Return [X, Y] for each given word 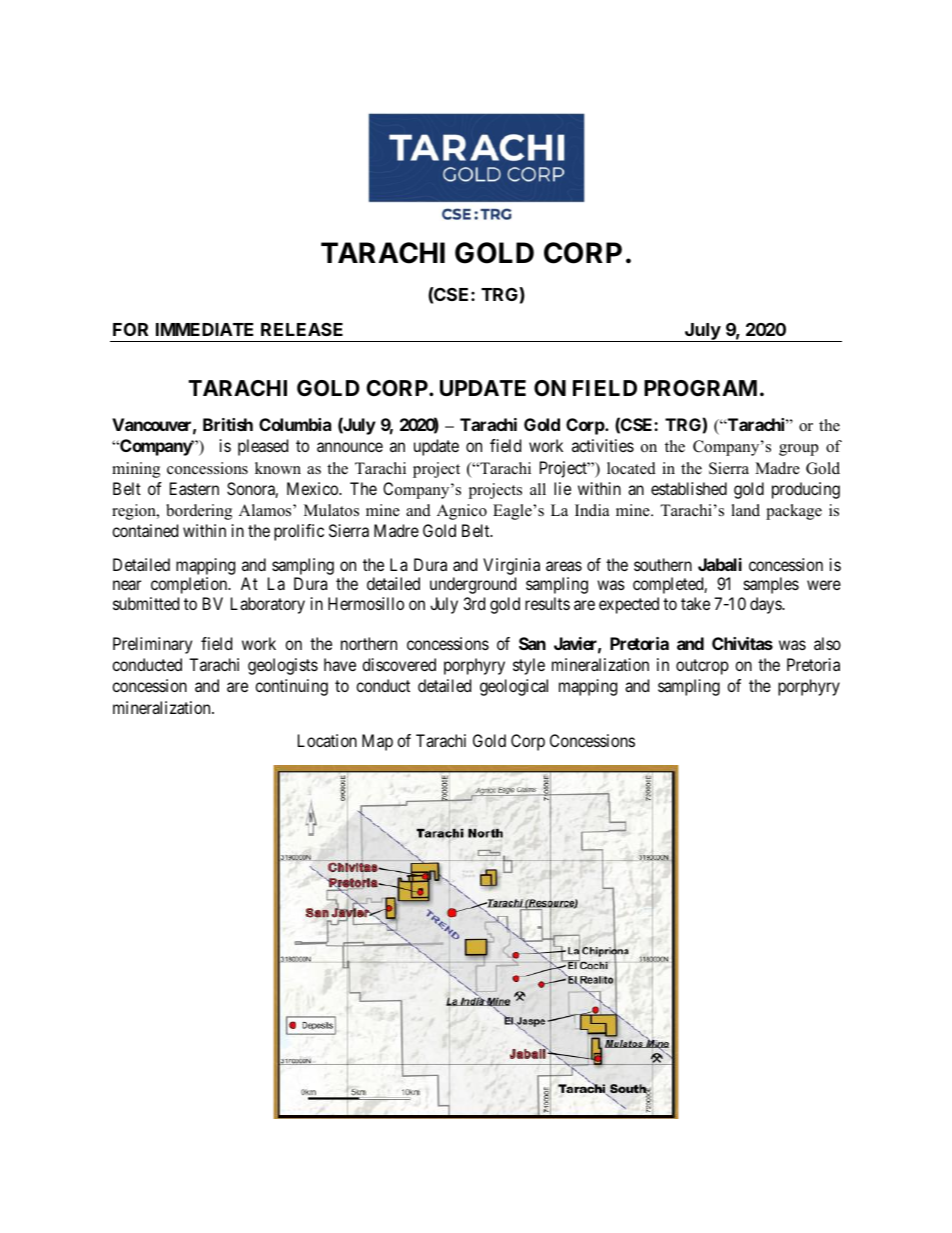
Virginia [511, 568]
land [745, 510]
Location [327, 740]
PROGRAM [700, 388]
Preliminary [152, 645]
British [228, 424]
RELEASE [302, 329]
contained [145, 530]
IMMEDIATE [204, 329]
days [766, 605]
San [532, 643]
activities [603, 445]
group [799, 450]
